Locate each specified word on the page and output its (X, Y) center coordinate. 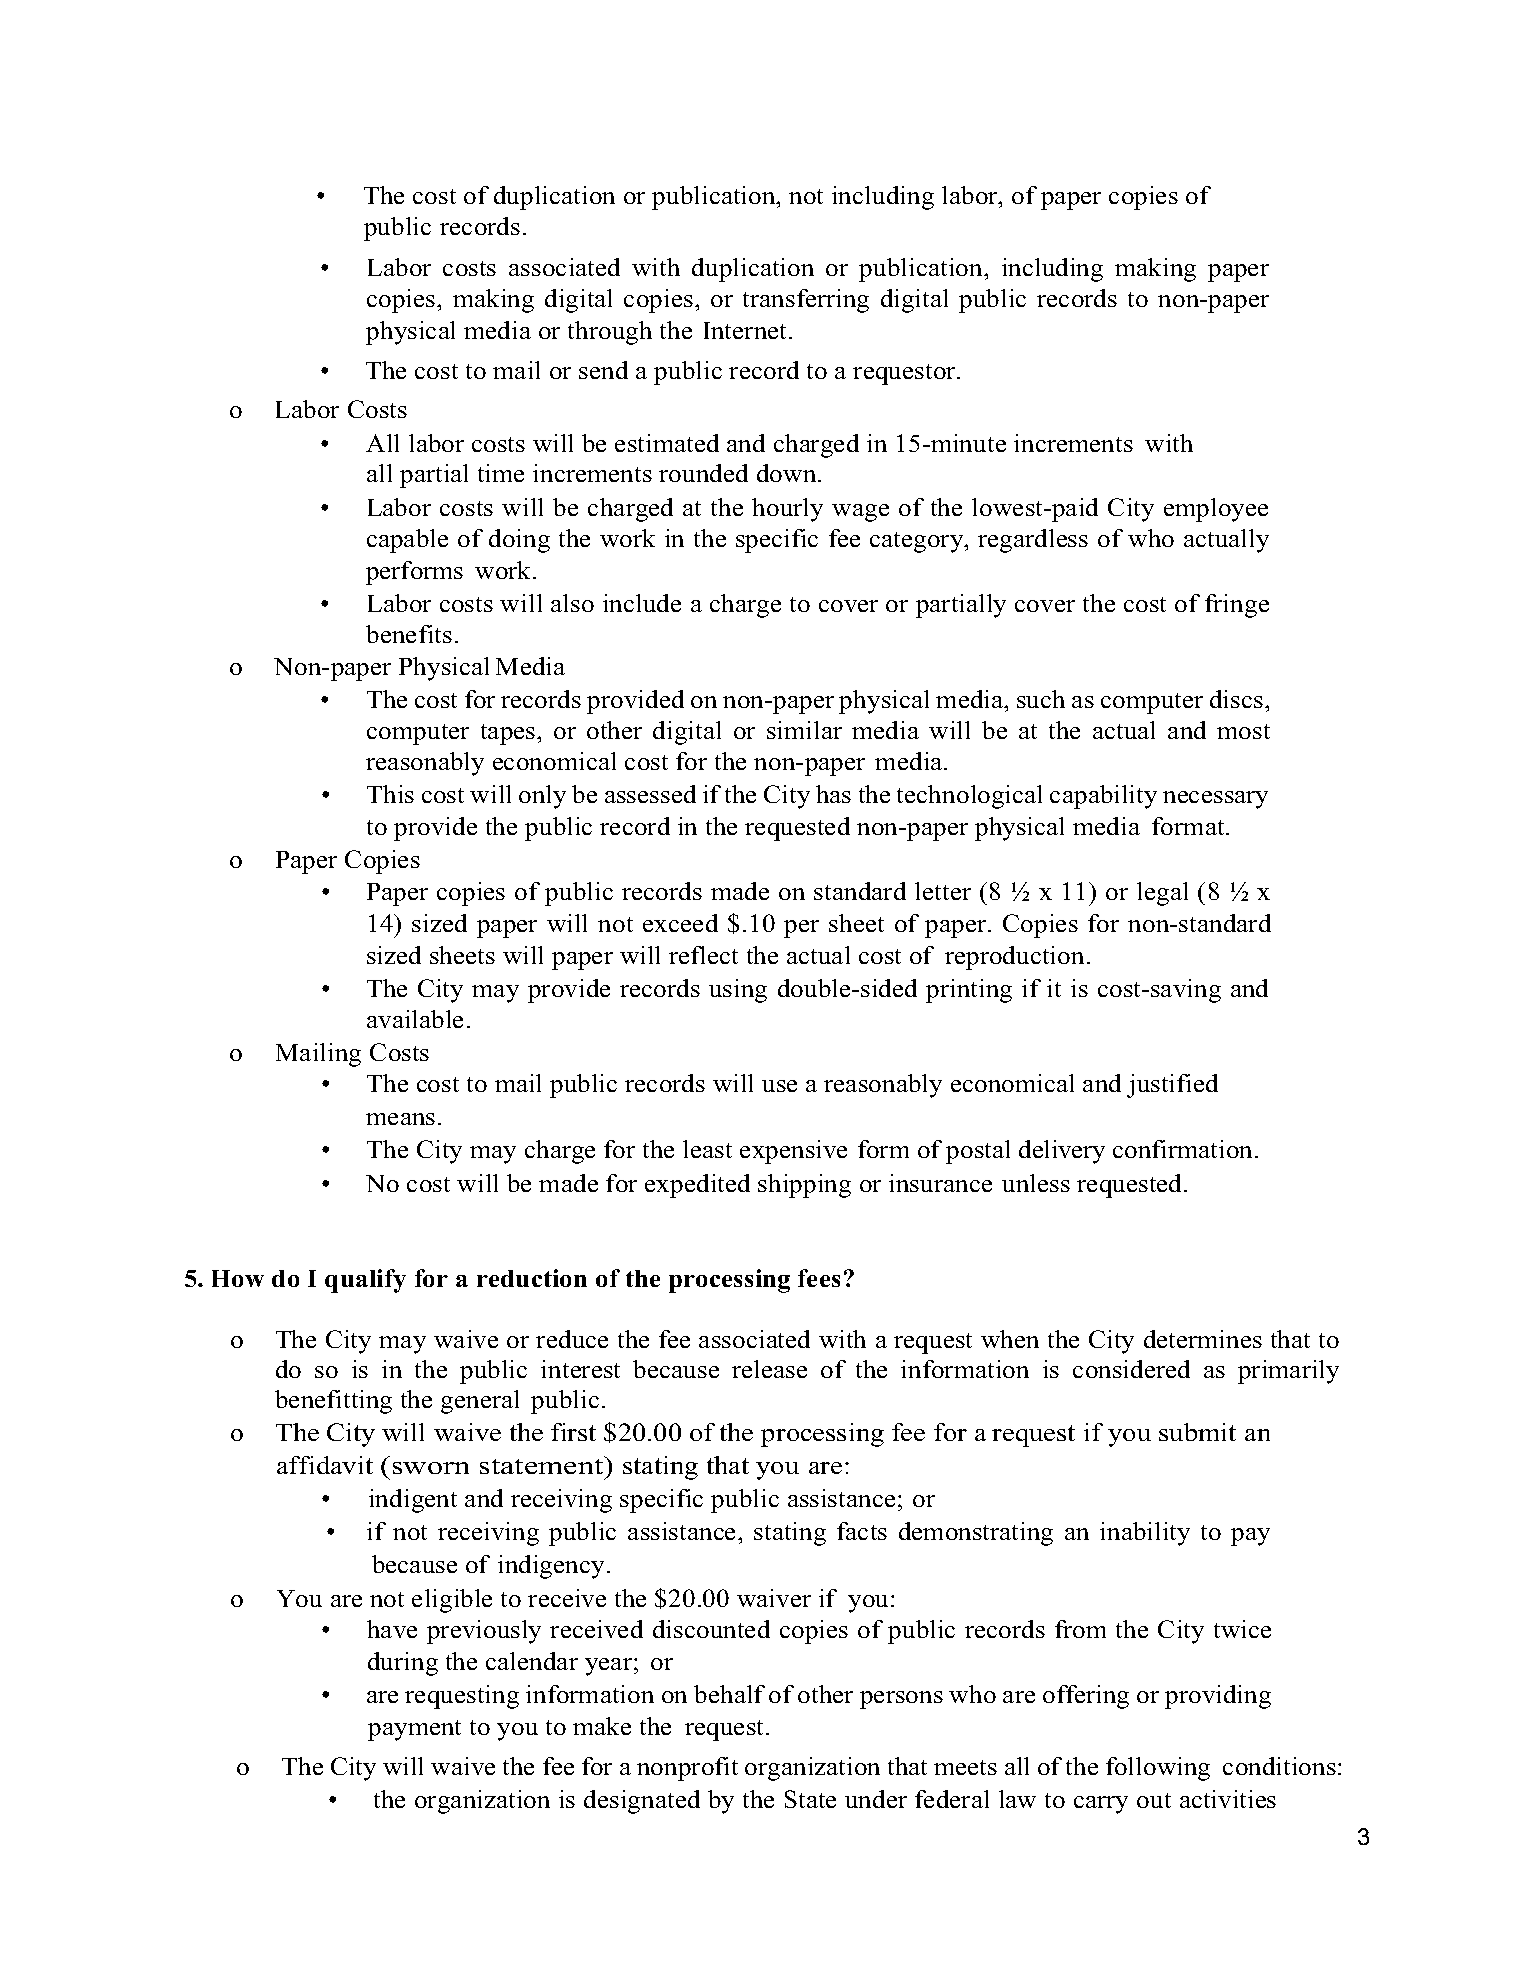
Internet (747, 330)
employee (1216, 510)
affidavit (325, 1465)
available (415, 1019)
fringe (1237, 606)
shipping (804, 1186)
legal (1162, 894)
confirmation (1184, 1149)
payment (414, 1730)
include (642, 603)
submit (1197, 1432)
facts (862, 1531)
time (501, 473)
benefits (409, 634)
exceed (680, 923)
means (400, 1119)
